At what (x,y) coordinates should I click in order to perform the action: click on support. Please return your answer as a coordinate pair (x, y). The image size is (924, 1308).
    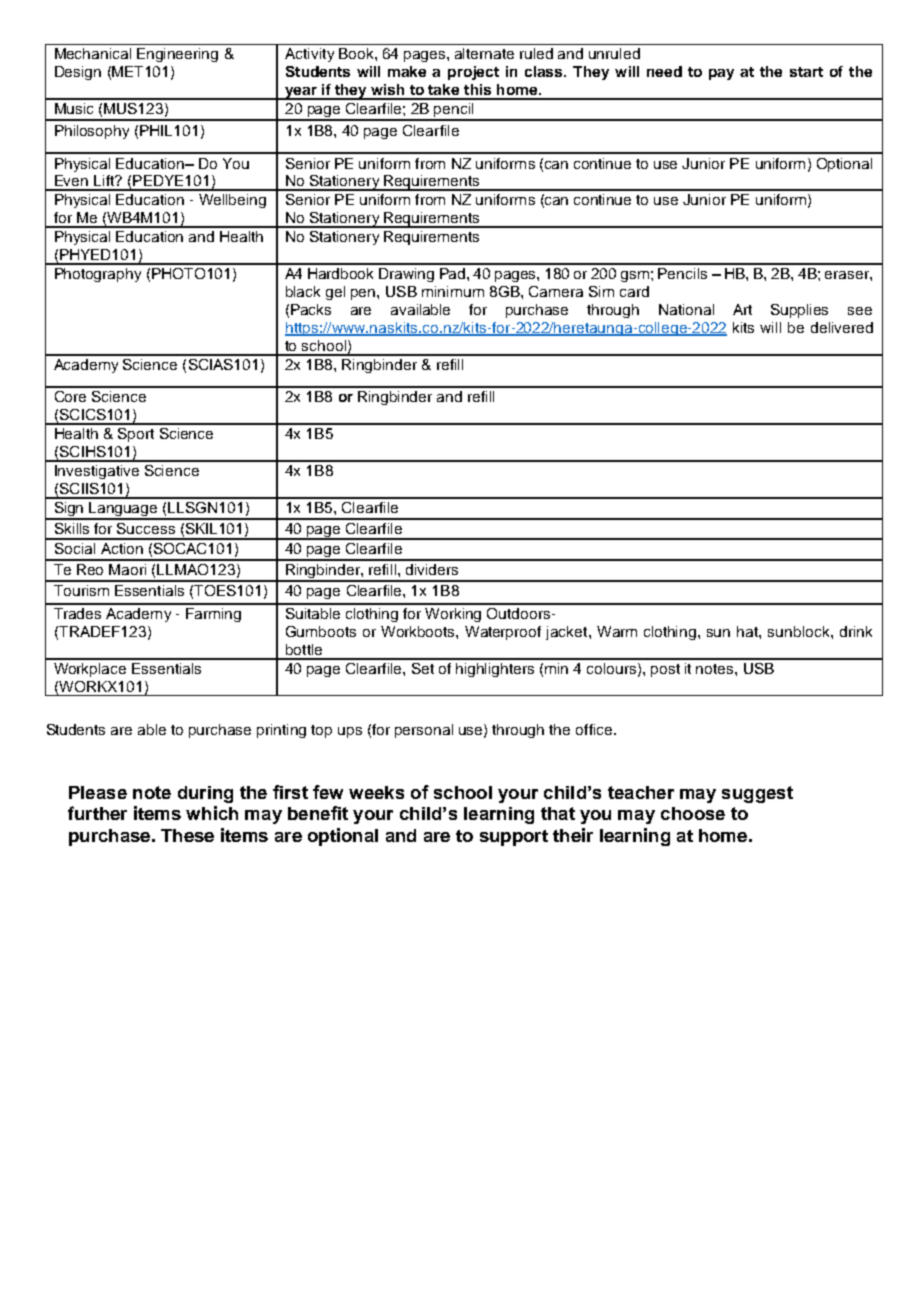
    Looking at the image, I should click on (514, 838).
